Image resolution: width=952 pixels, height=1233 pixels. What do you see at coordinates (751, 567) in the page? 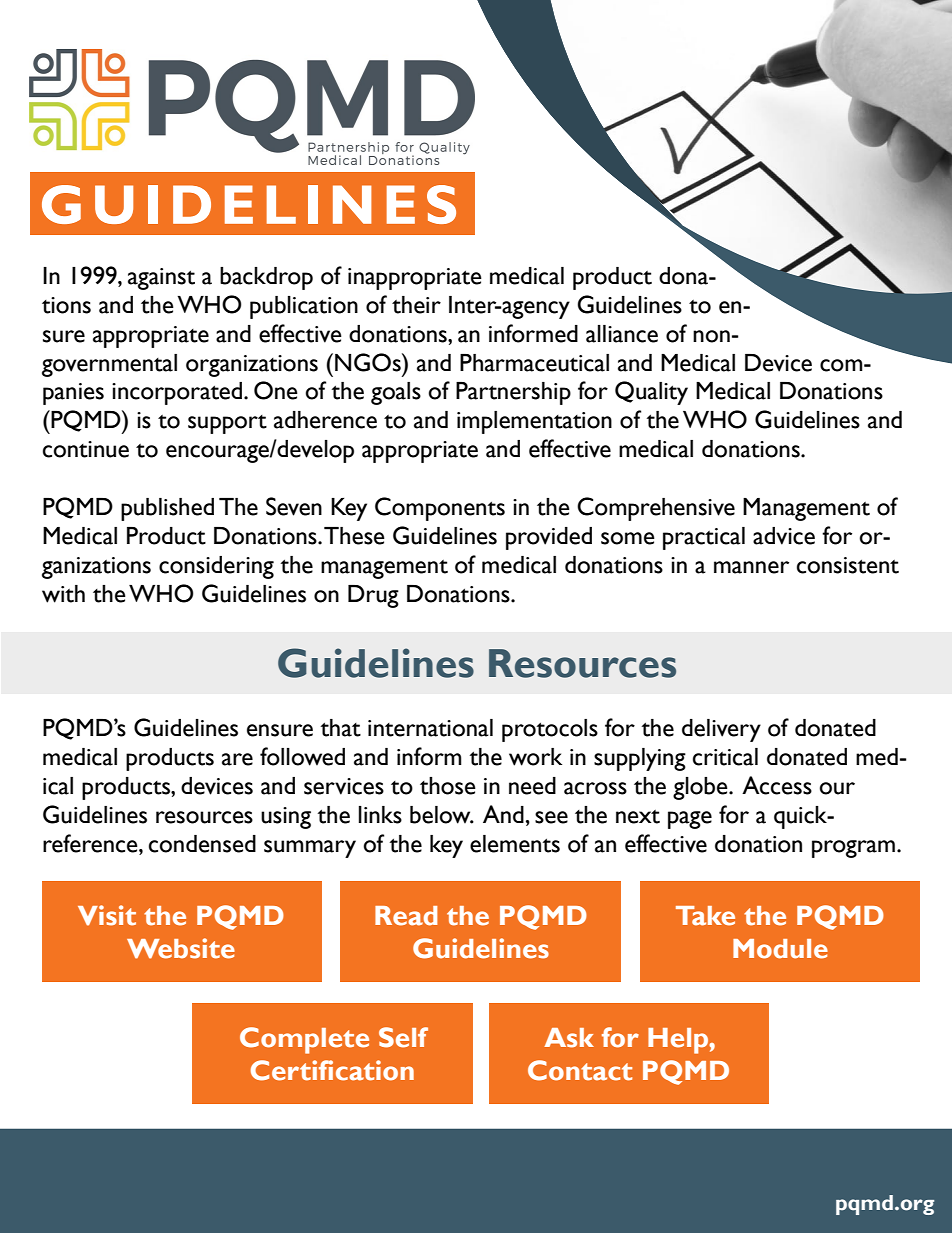
I see `manner` at bounding box center [751, 567].
